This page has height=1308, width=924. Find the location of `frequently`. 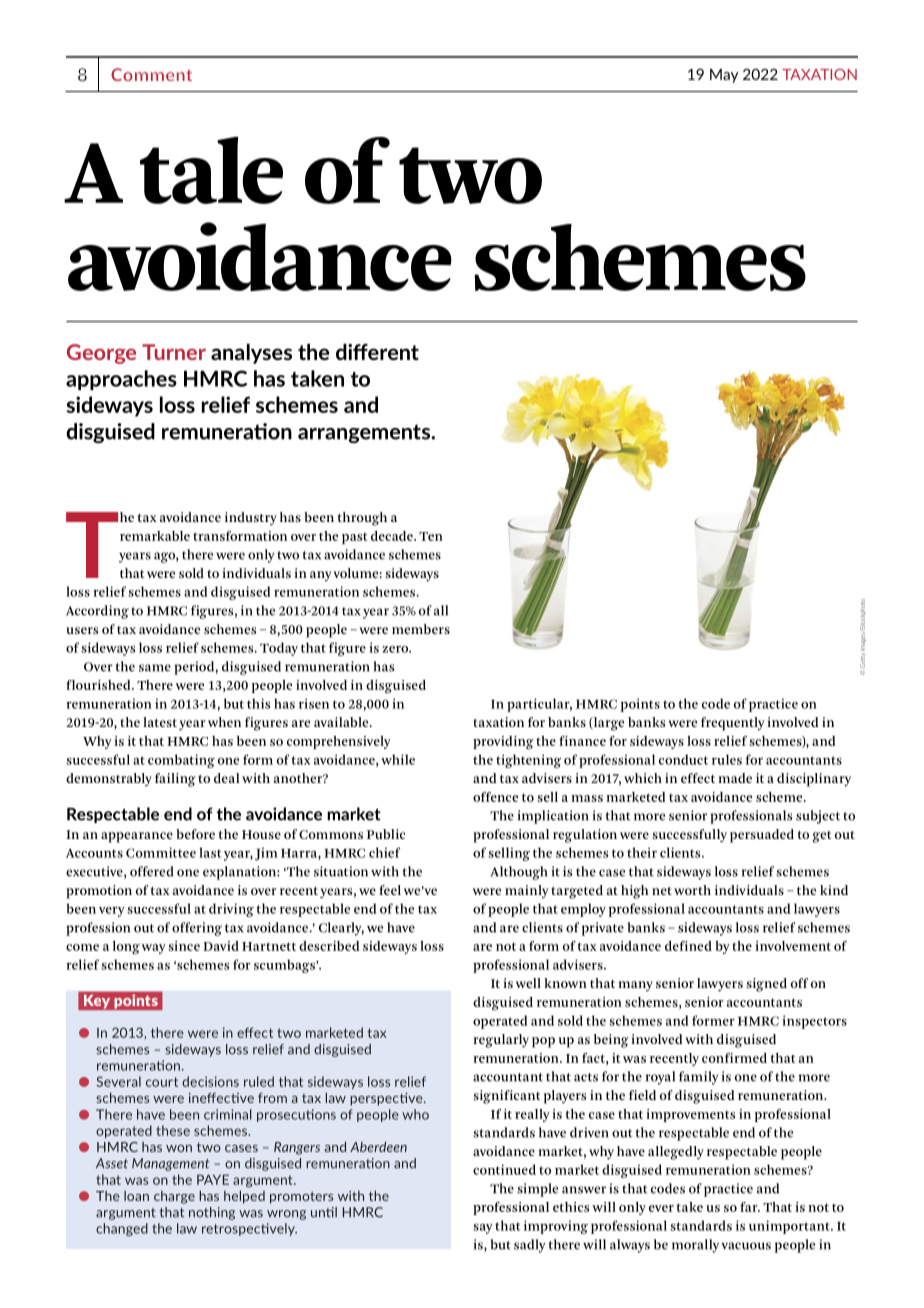

frequently is located at coordinates (732, 724).
